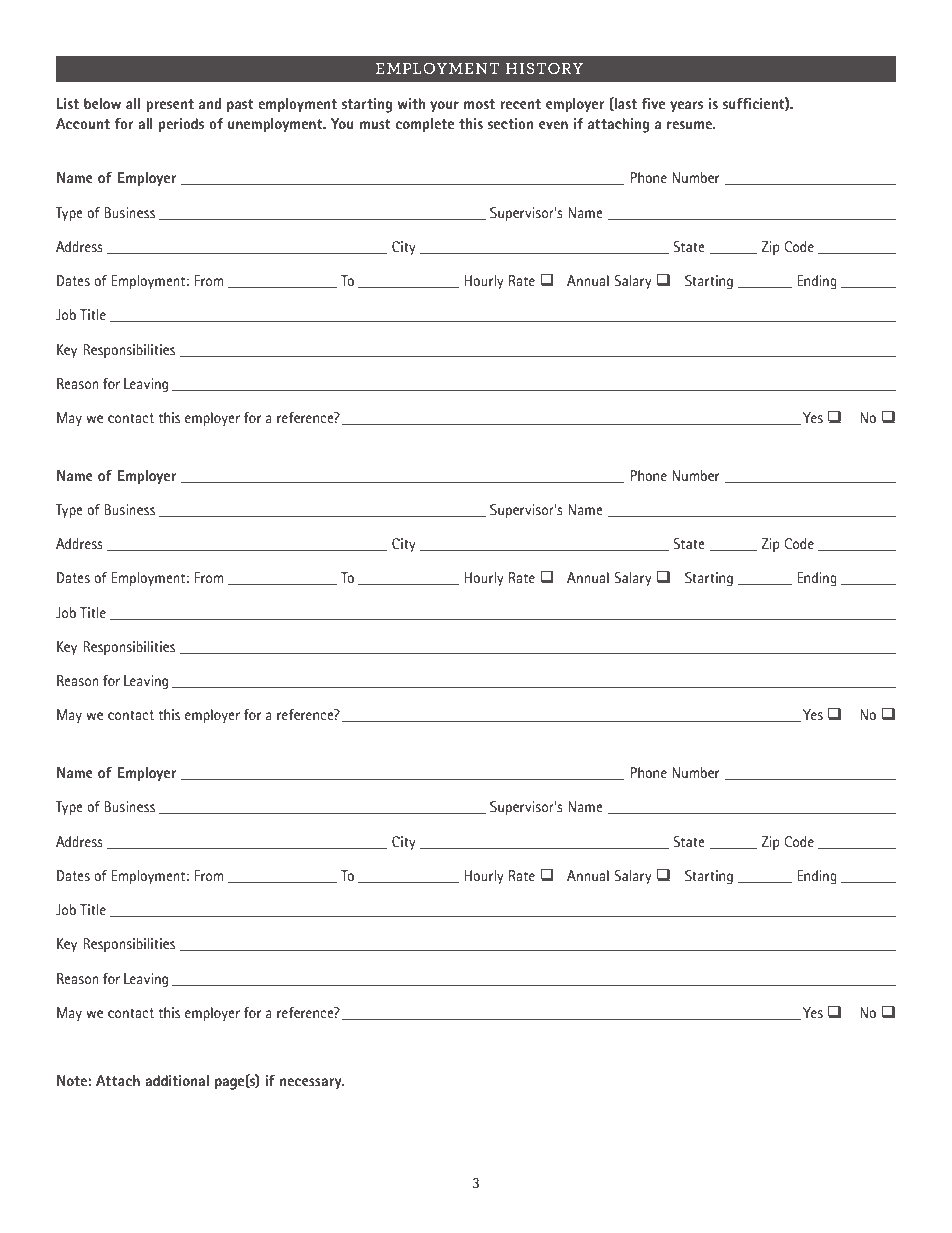 This screenshot has height=1233, width=952. Describe the element at coordinates (170, 106) in the screenshot. I see `present` at that location.
